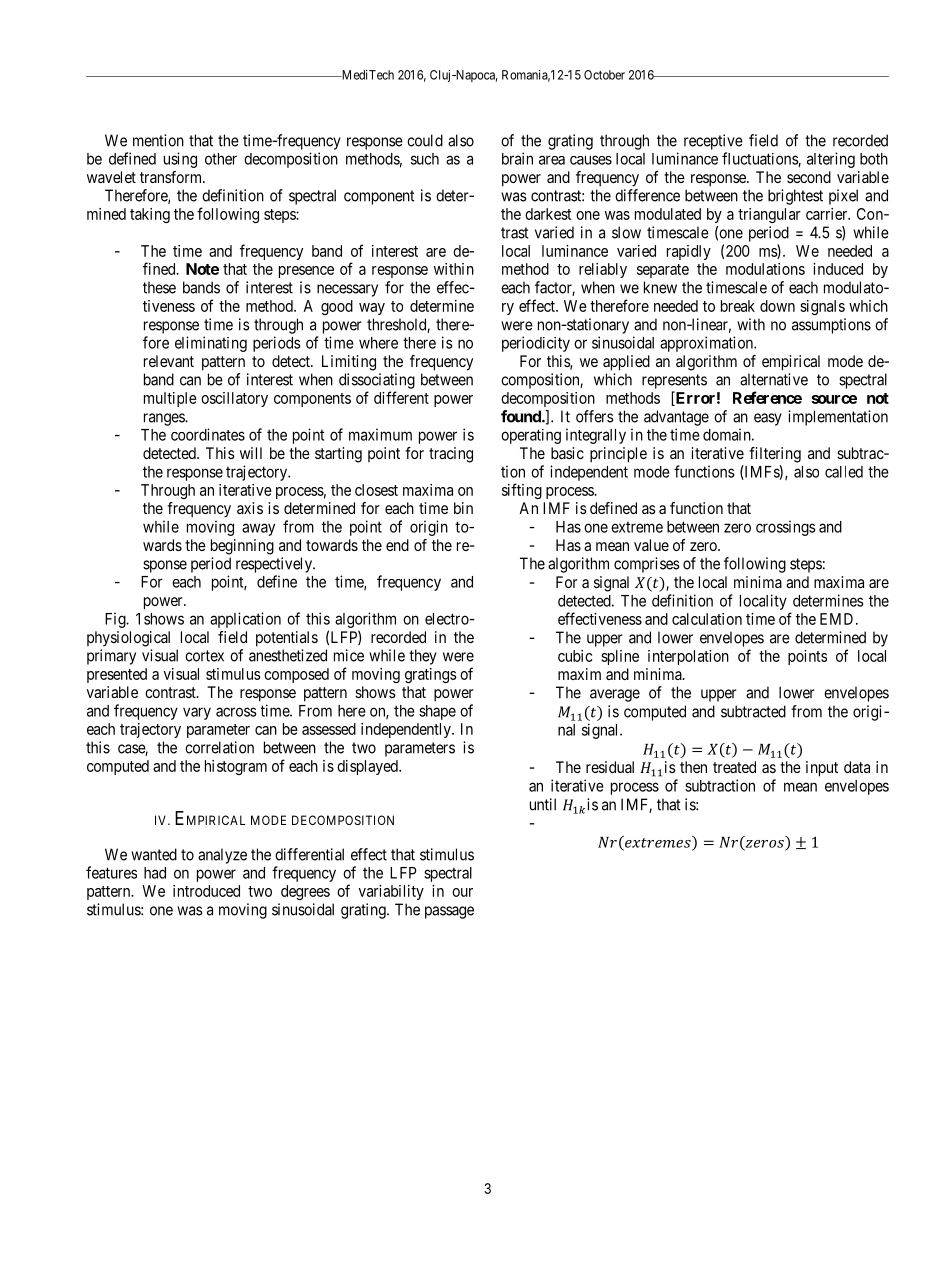  What do you see at coordinates (785, 528) in the page?
I see `crossings` at bounding box center [785, 528].
